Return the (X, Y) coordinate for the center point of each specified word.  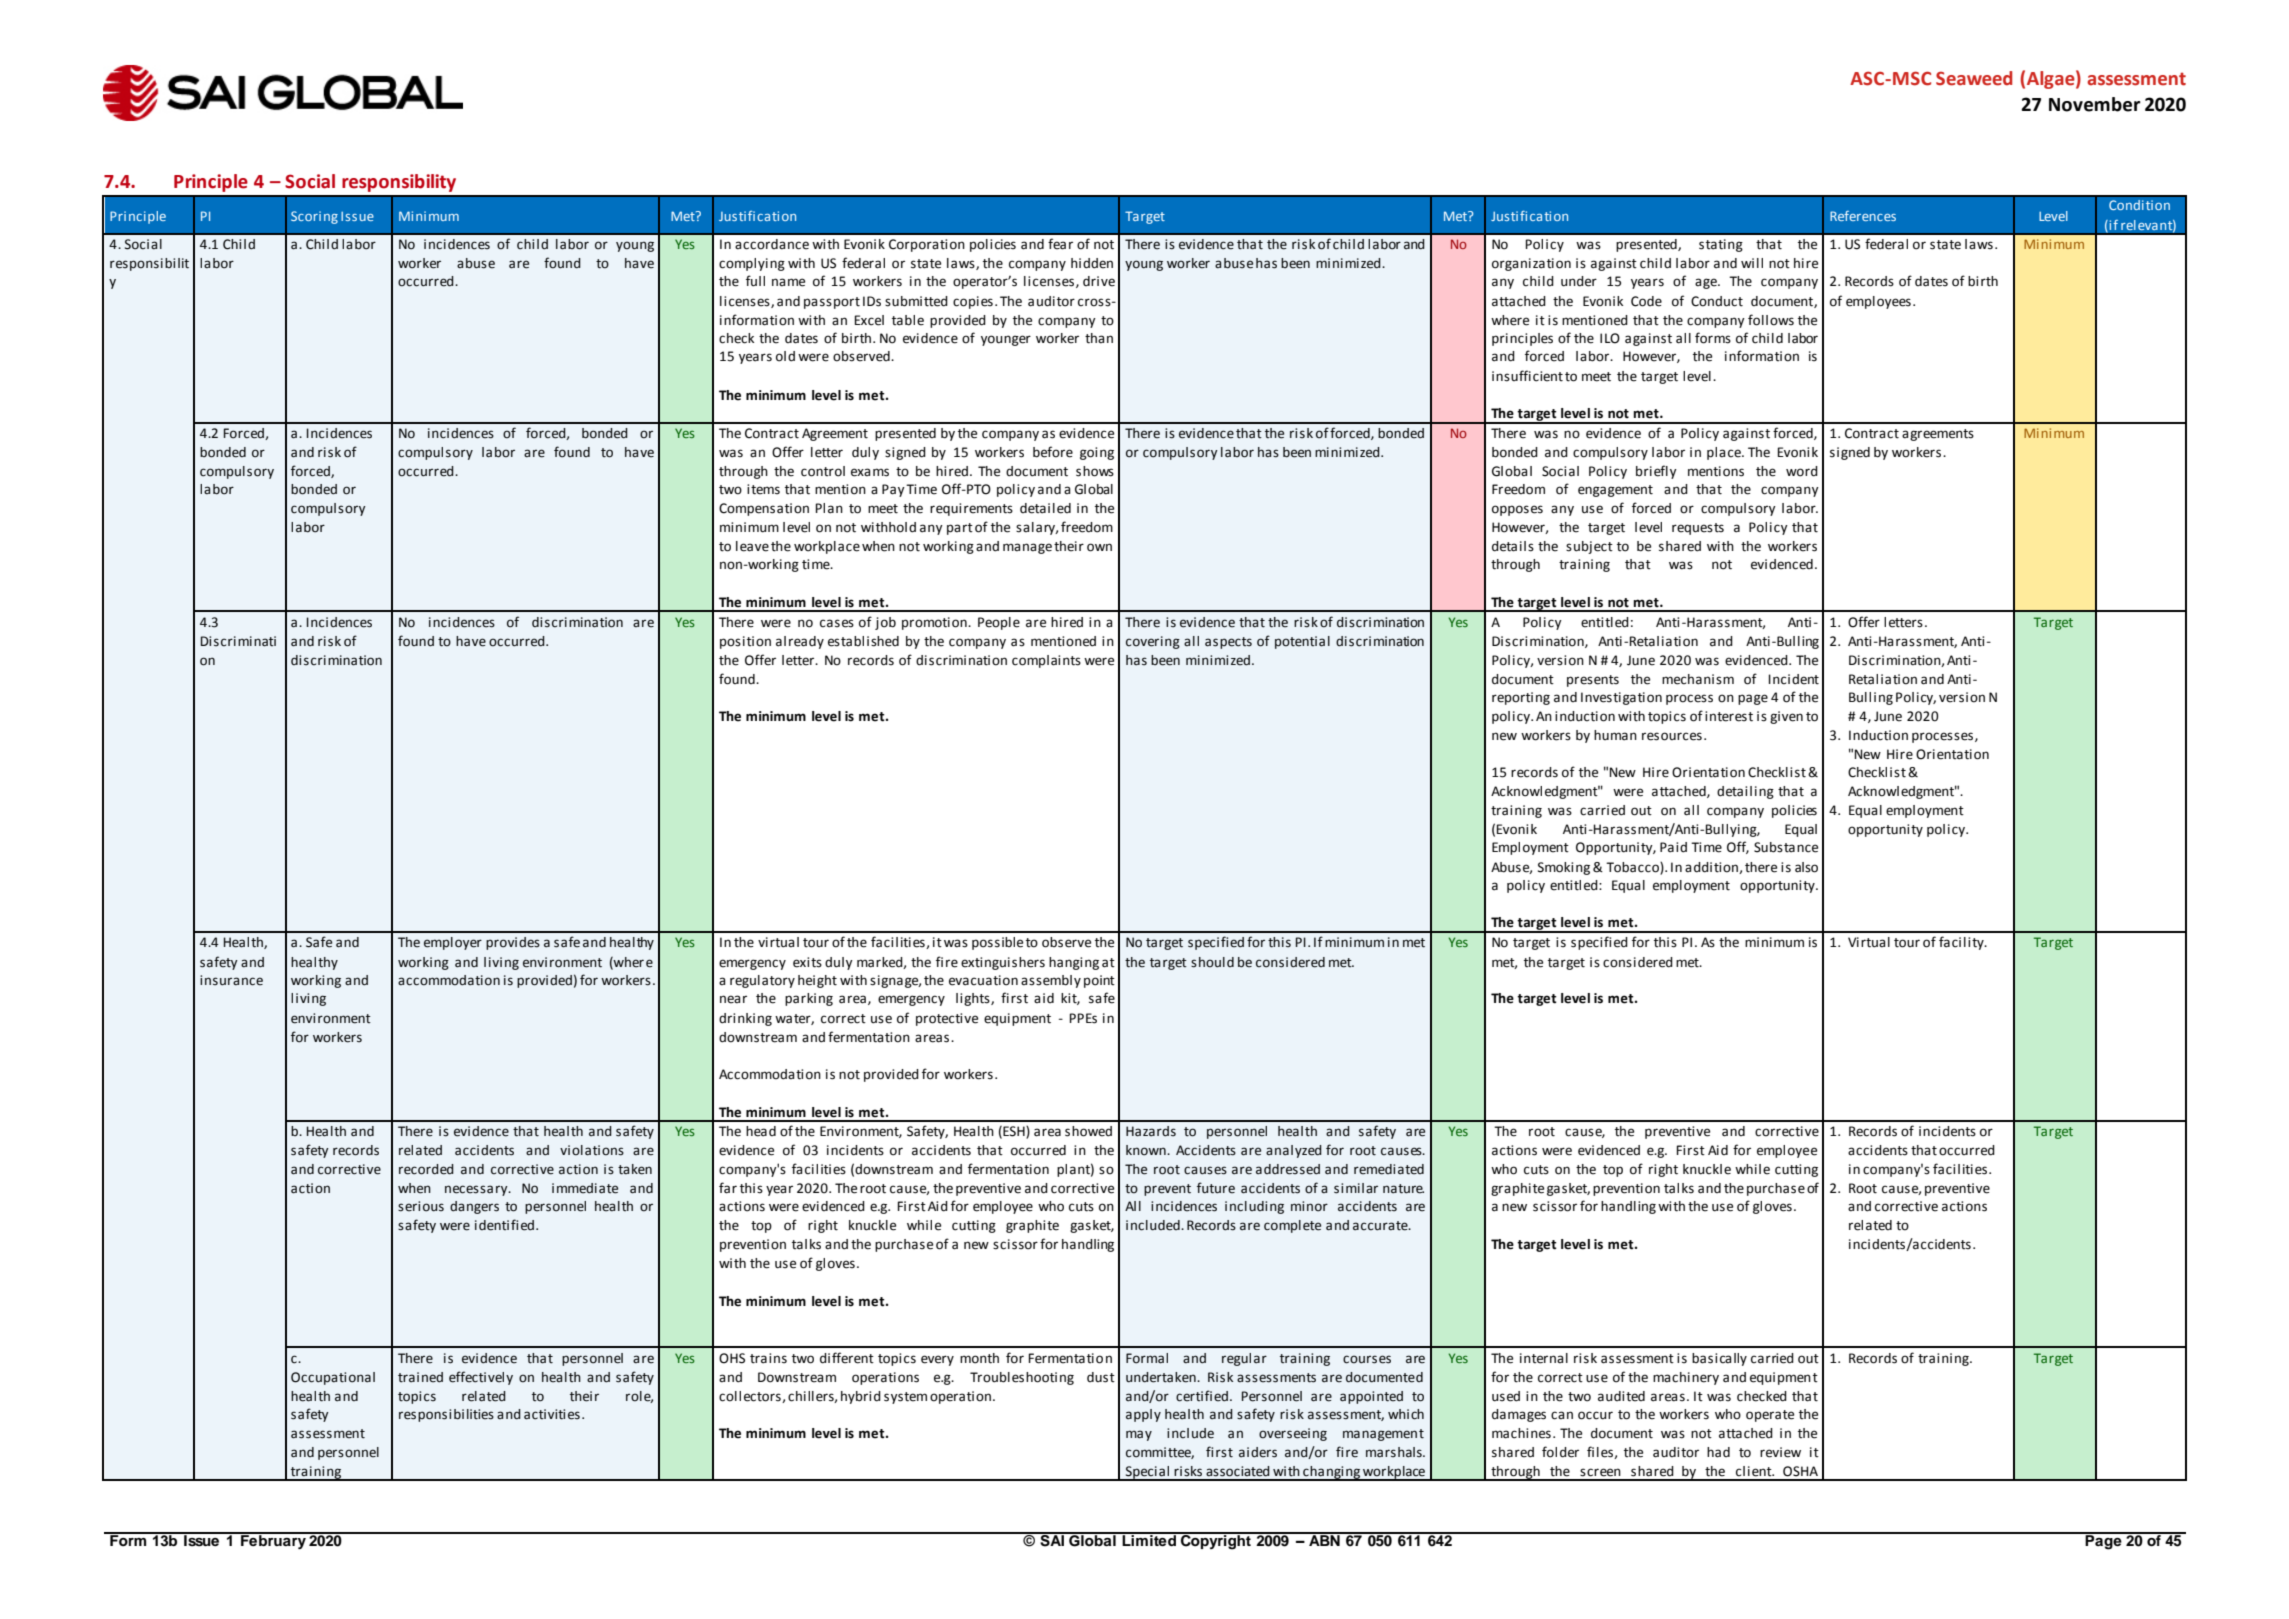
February (273, 1541)
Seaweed (1974, 78)
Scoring (314, 217)
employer (453, 943)
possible (997, 943)
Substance (1786, 847)
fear (1060, 244)
